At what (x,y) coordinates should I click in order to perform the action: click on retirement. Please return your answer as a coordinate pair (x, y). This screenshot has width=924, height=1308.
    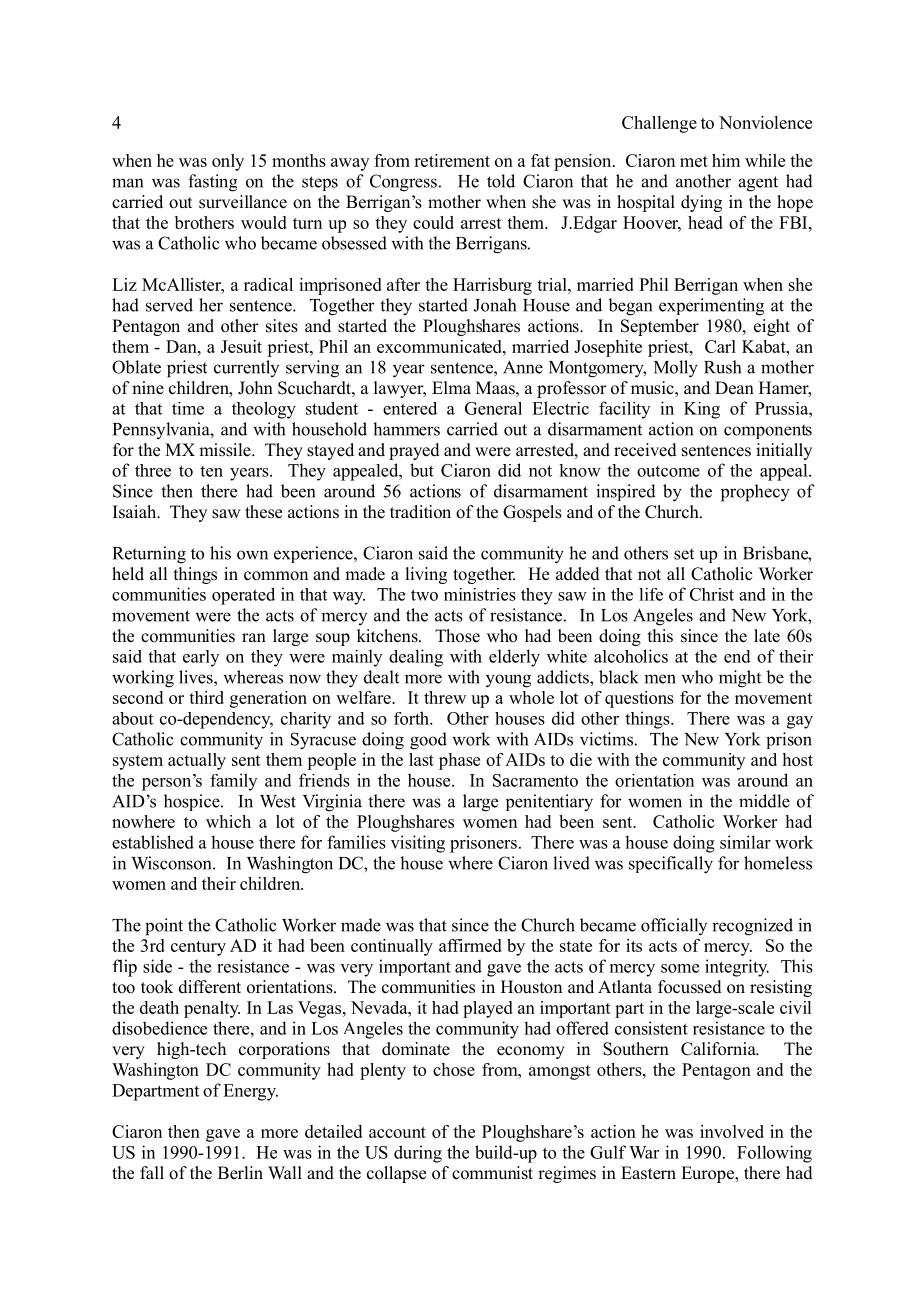
    Looking at the image, I should click on (452, 160).
